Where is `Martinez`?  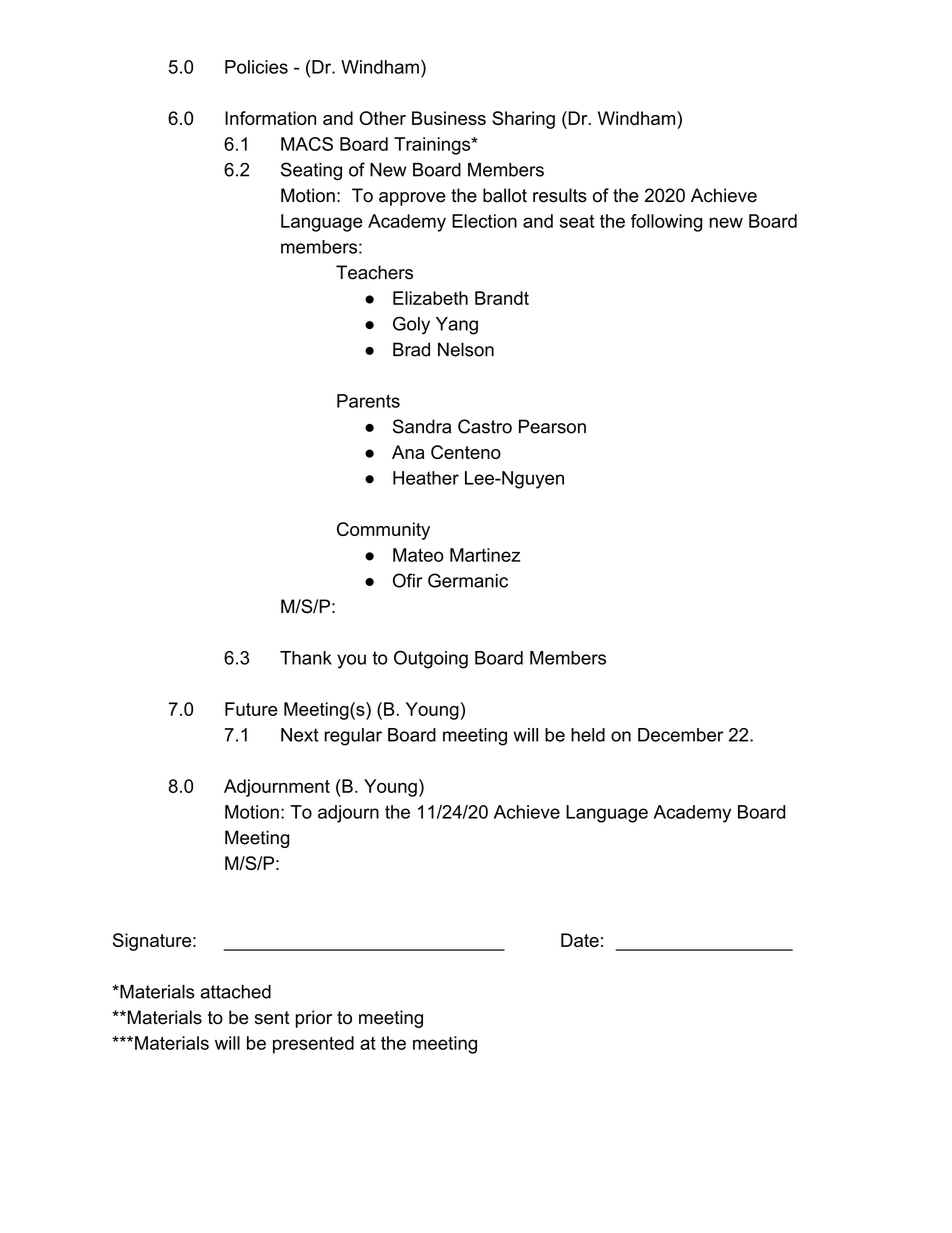
Martinez is located at coordinates (485, 555).
